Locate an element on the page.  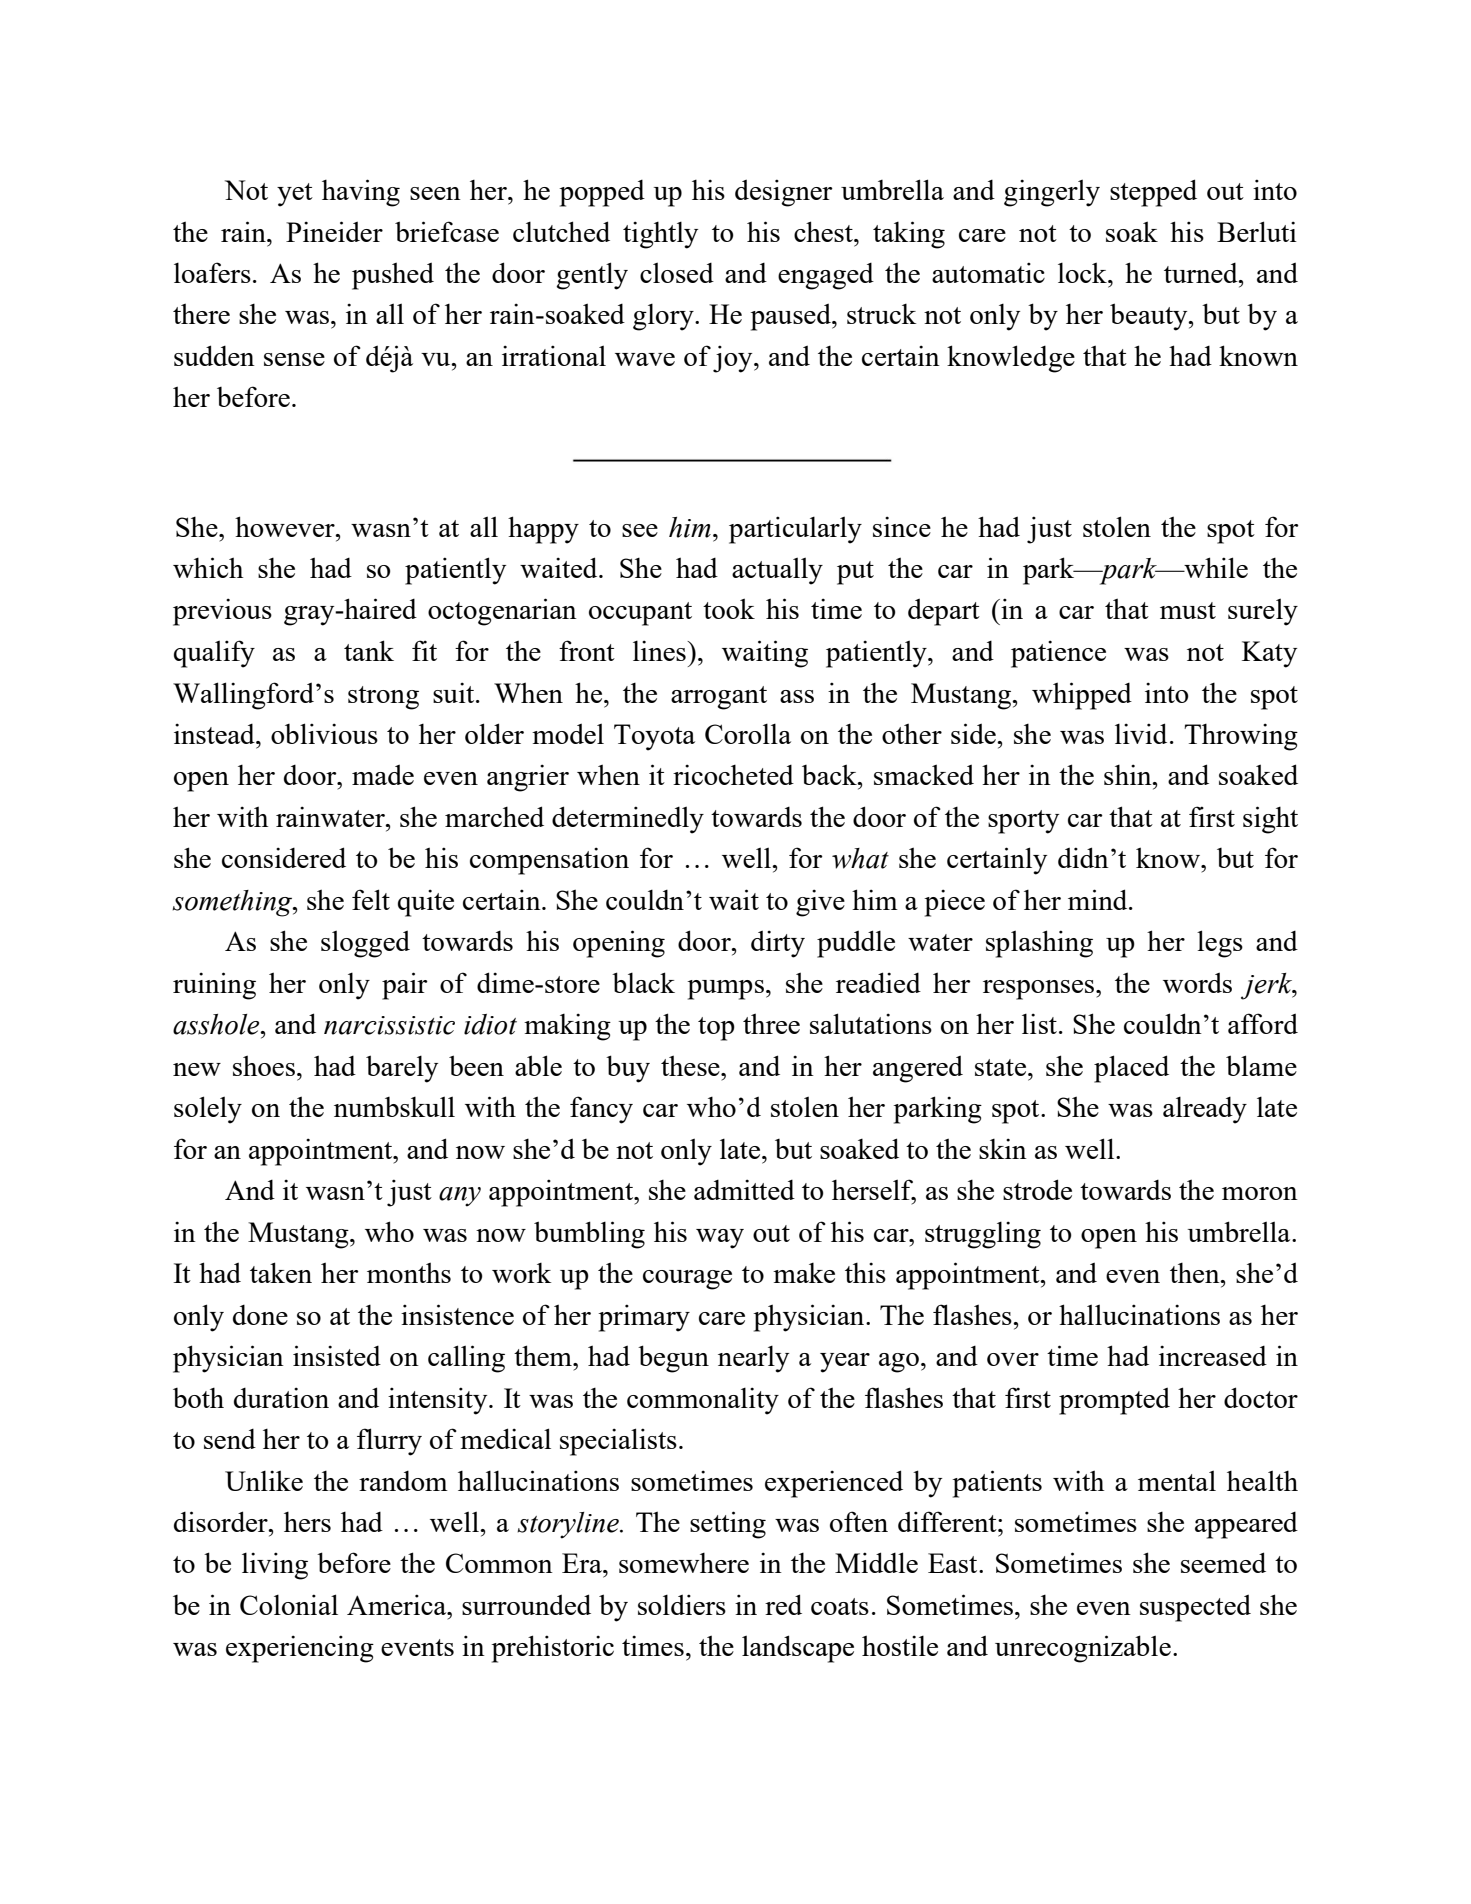
yet is located at coordinates (295, 195).
